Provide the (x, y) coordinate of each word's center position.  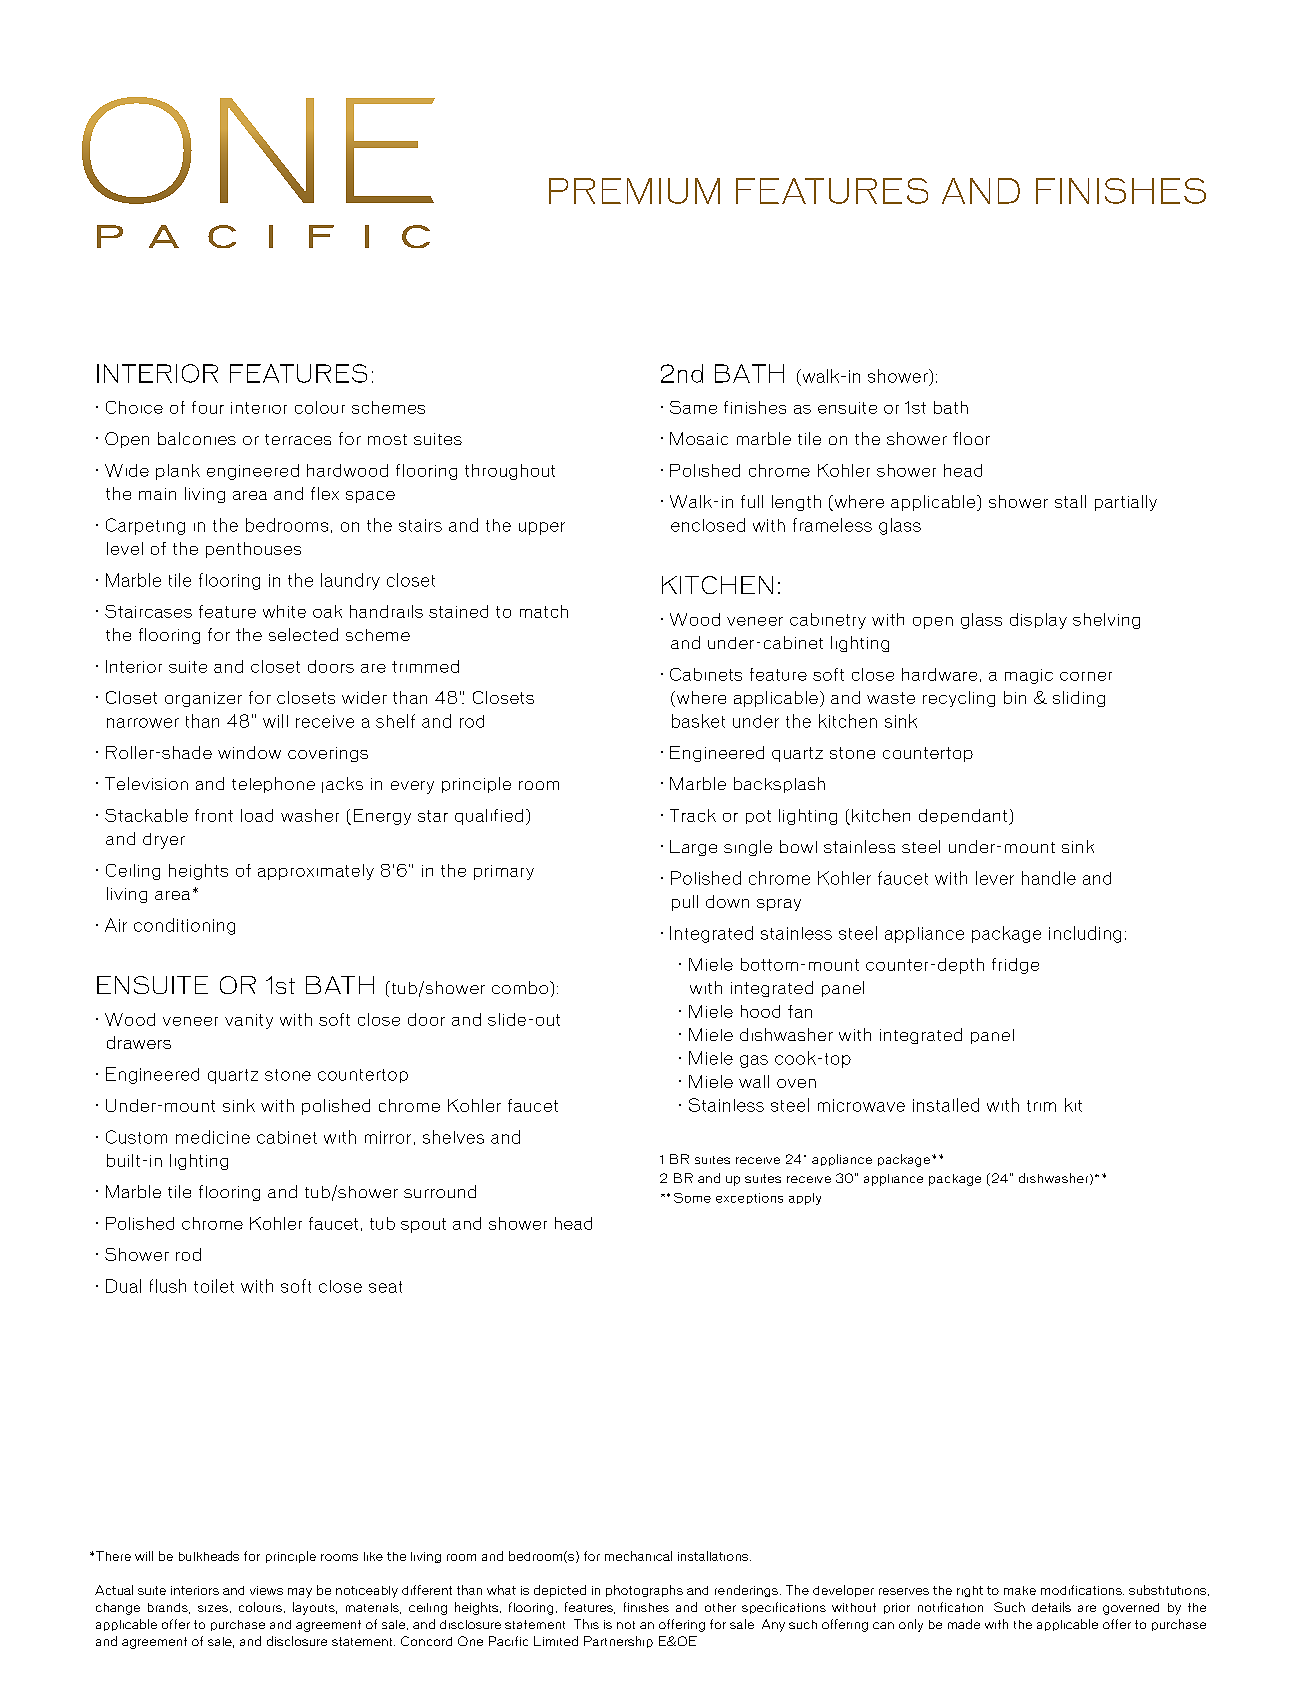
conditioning (184, 926)
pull (685, 903)
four (208, 407)
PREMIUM (634, 191)
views (266, 1590)
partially (1126, 503)
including (1085, 934)
